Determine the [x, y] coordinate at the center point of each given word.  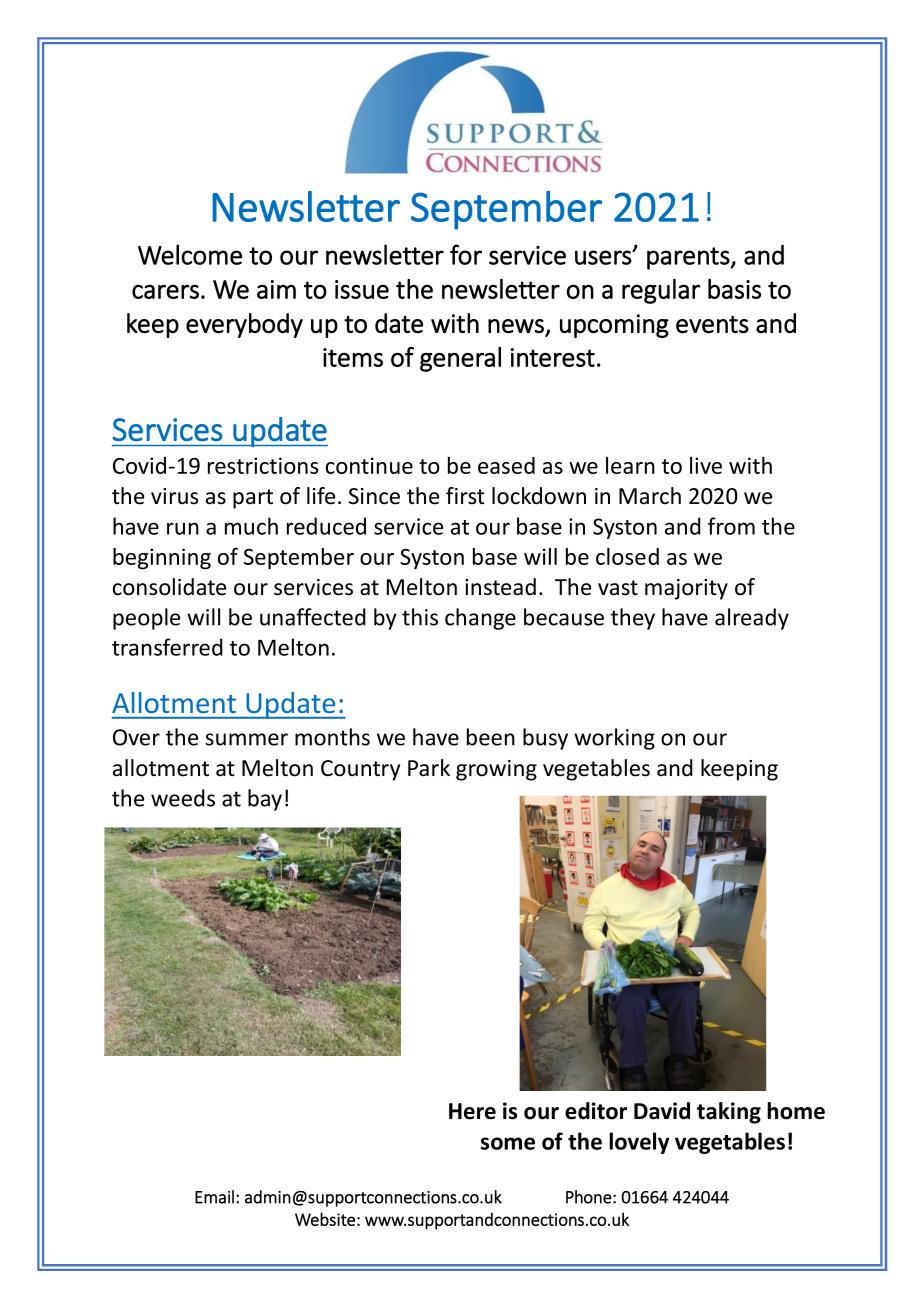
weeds [183, 798]
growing [496, 770]
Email [214, 1197]
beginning [162, 558]
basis [734, 289]
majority [686, 589]
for [466, 254]
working [614, 739]
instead [500, 587]
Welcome [190, 254]
